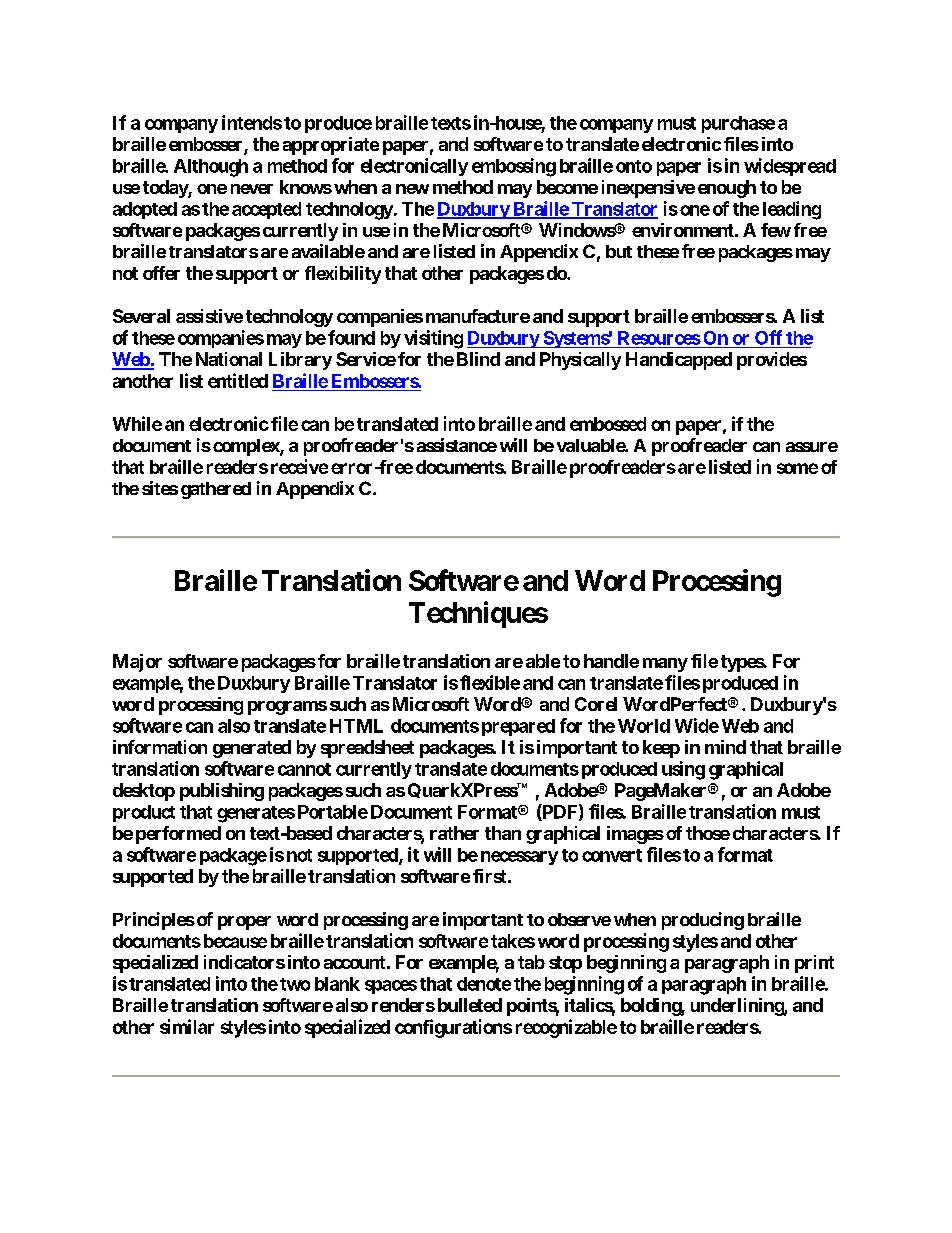  What do you see at coordinates (211, 168) in the screenshot?
I see `Although` at bounding box center [211, 168].
